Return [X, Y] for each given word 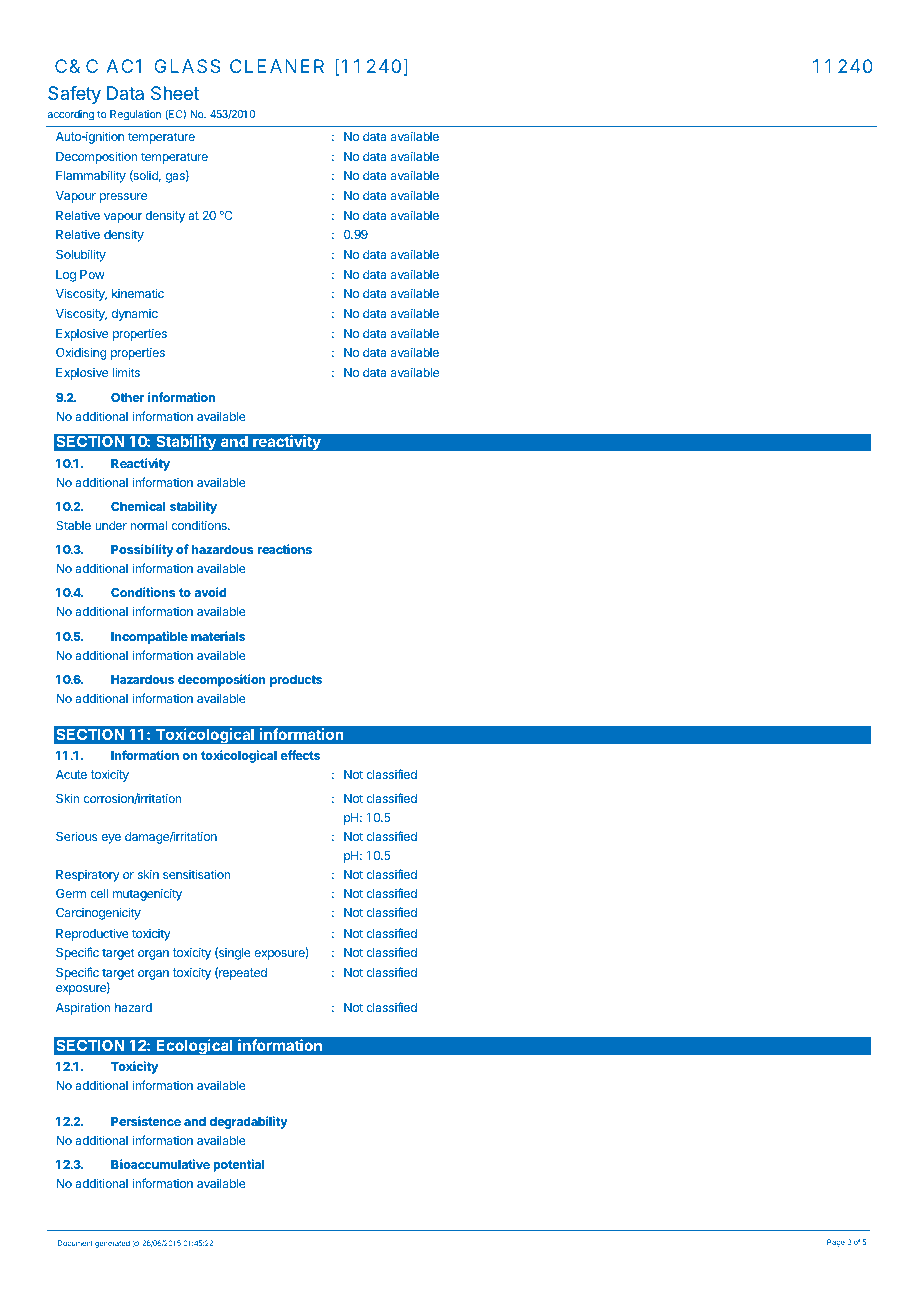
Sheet [175, 93]
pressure [123, 198]
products [296, 681]
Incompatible [149, 637]
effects [300, 755]
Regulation [135, 115]
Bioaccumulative [160, 1164]
